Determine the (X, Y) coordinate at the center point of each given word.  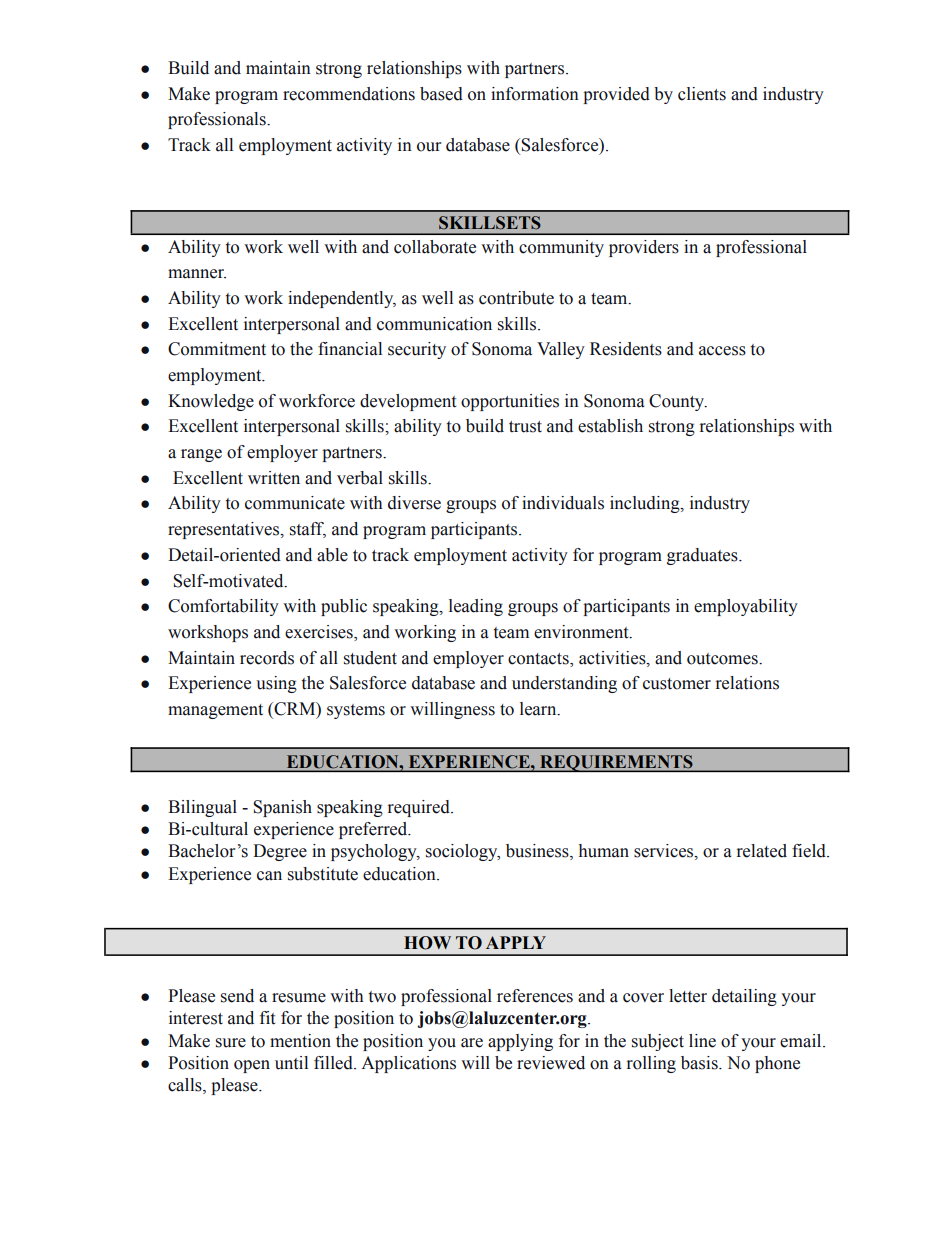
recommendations (349, 94)
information (535, 94)
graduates (703, 556)
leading (476, 607)
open (252, 1066)
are (472, 1043)
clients (702, 94)
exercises (320, 633)
